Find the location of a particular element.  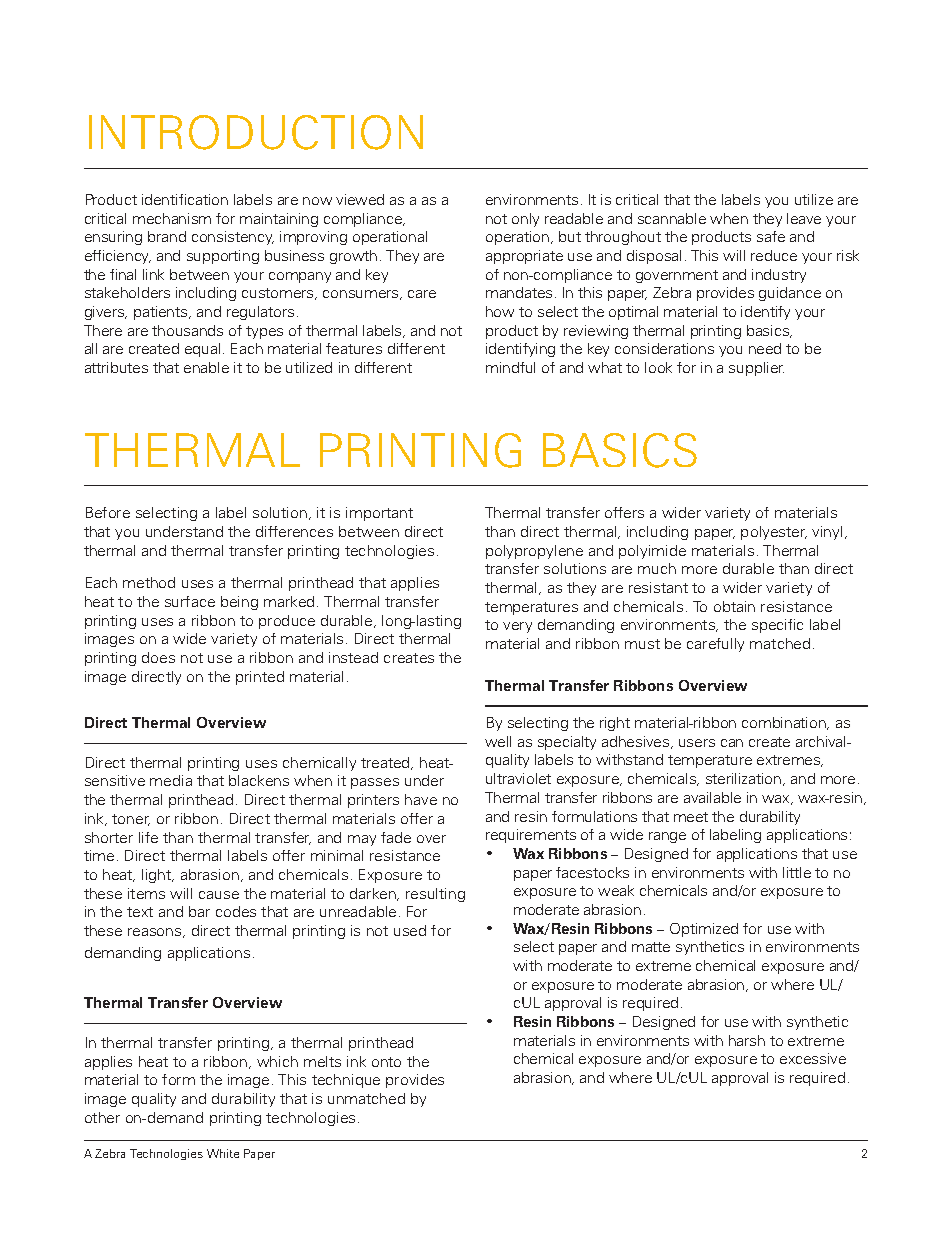

toner is located at coordinates (131, 820).
